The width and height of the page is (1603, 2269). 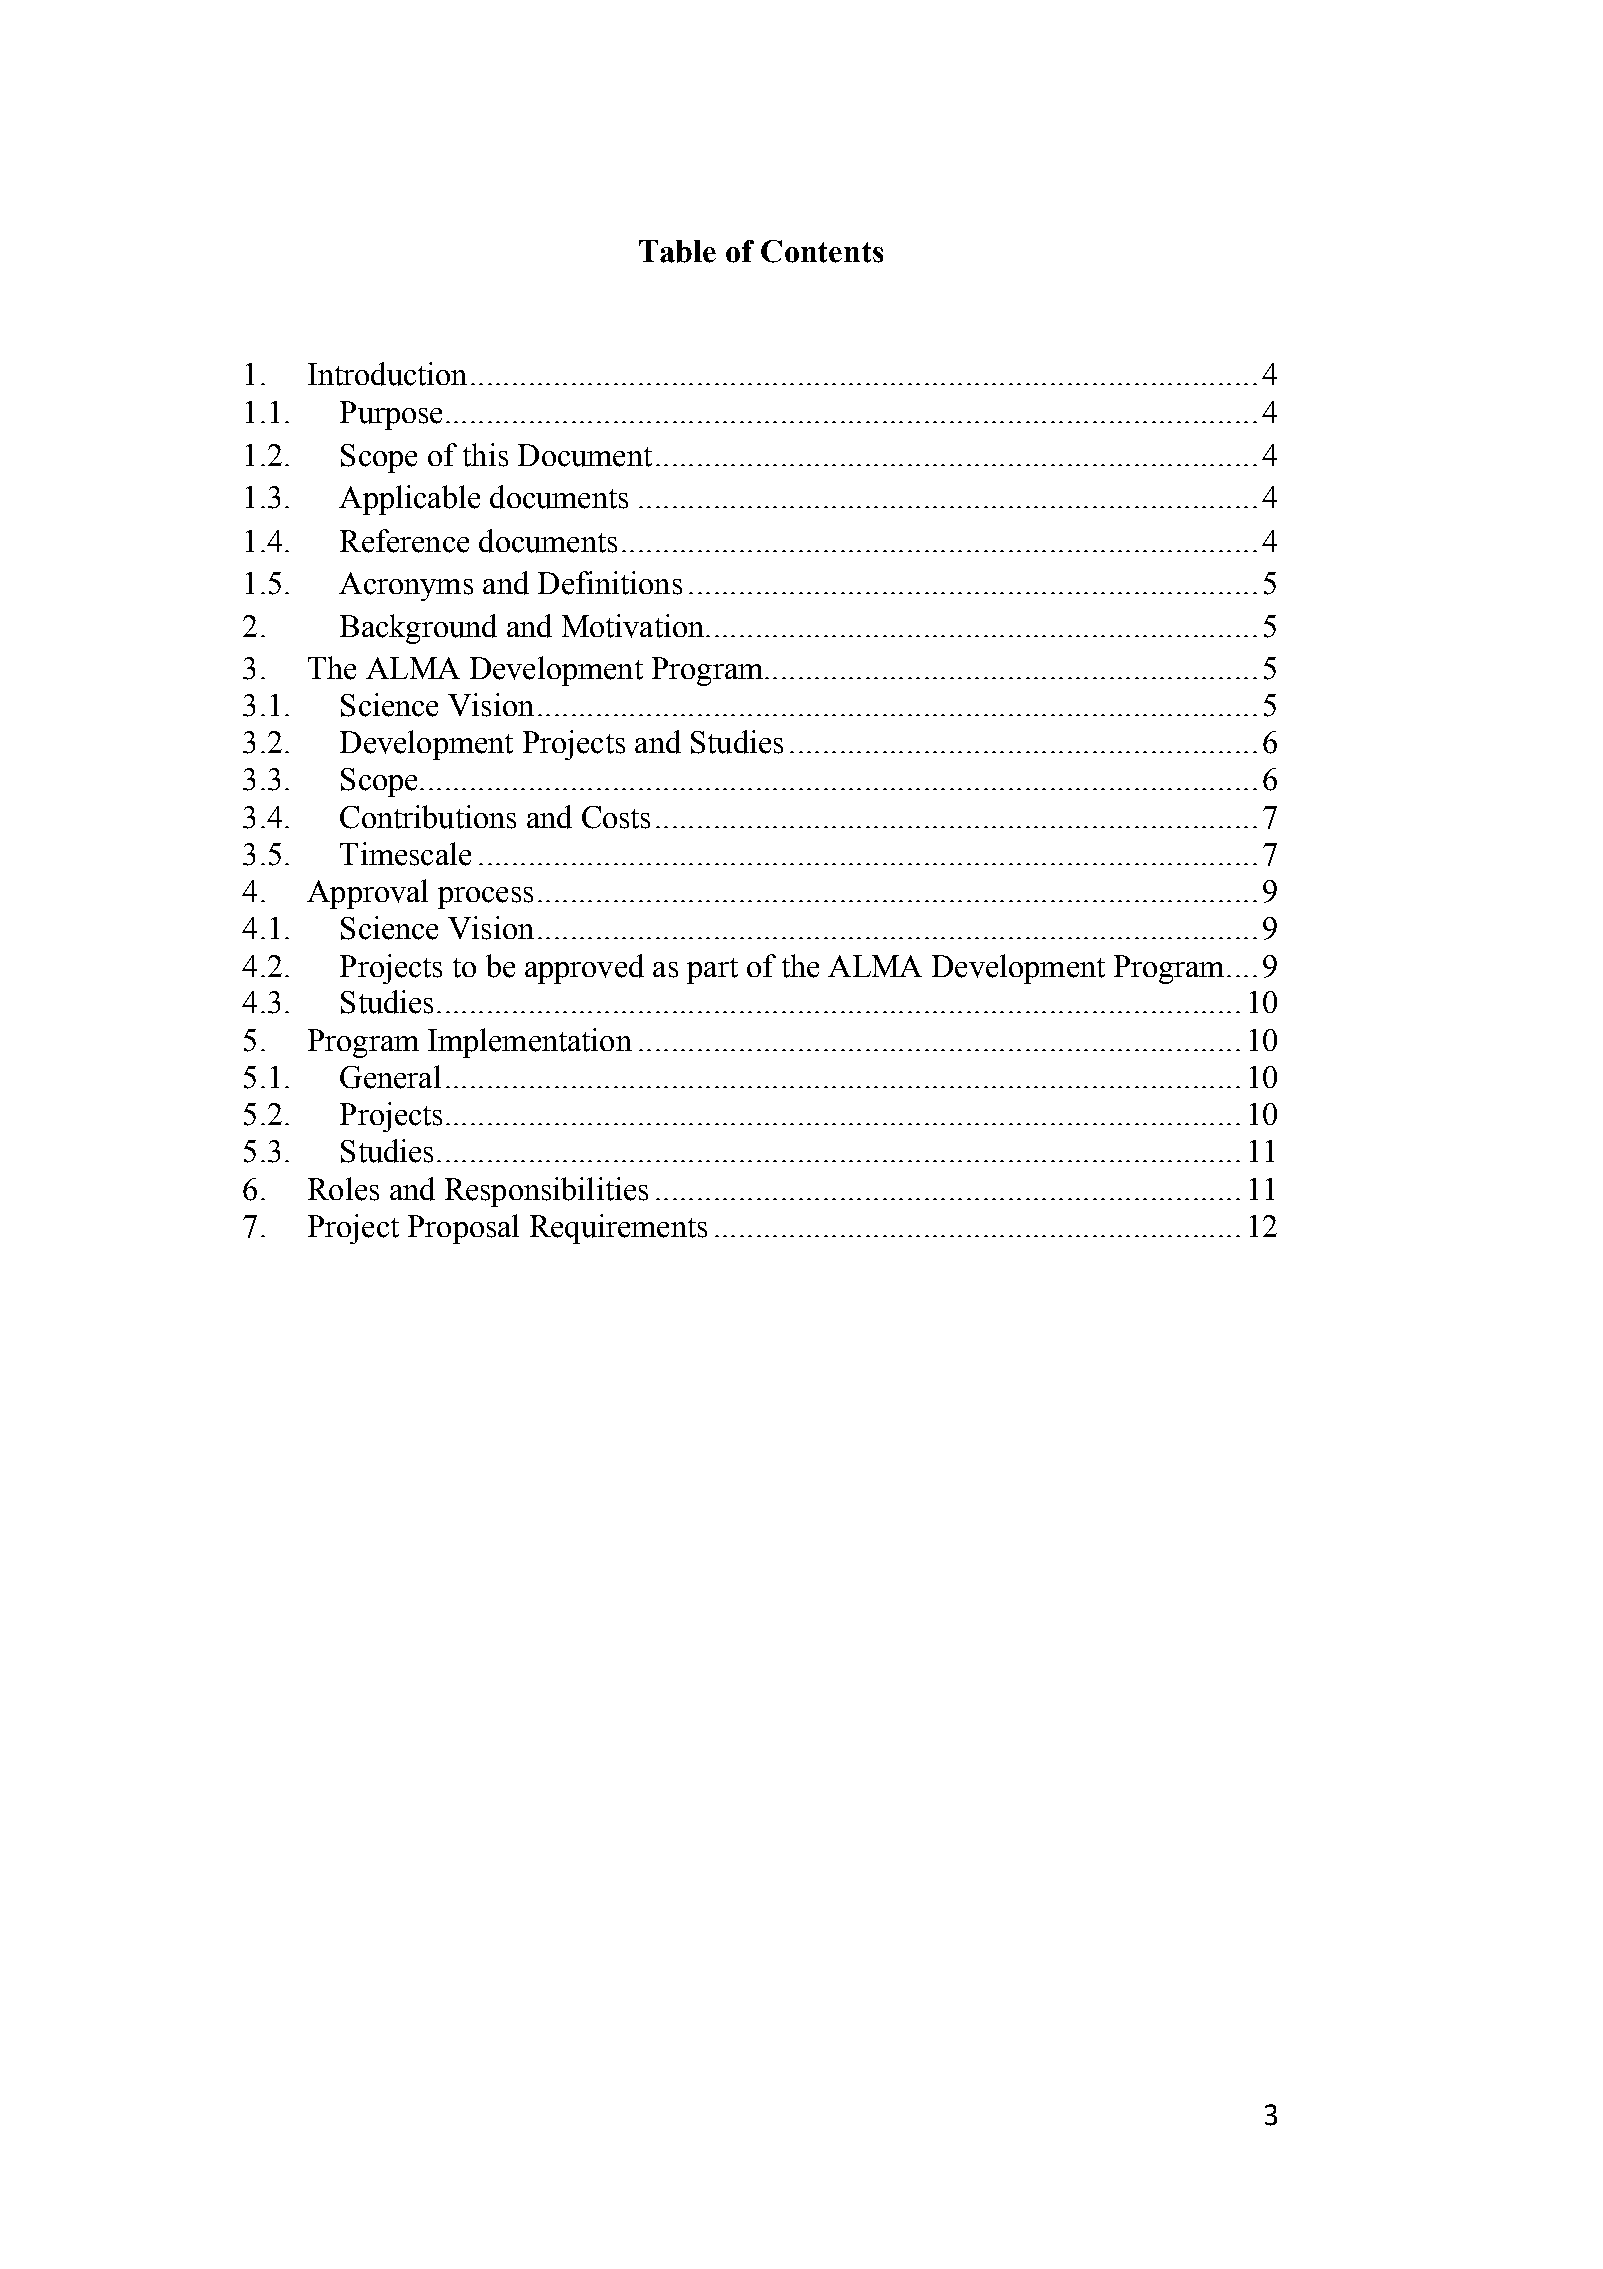 I want to click on Table, so click(x=677, y=251).
